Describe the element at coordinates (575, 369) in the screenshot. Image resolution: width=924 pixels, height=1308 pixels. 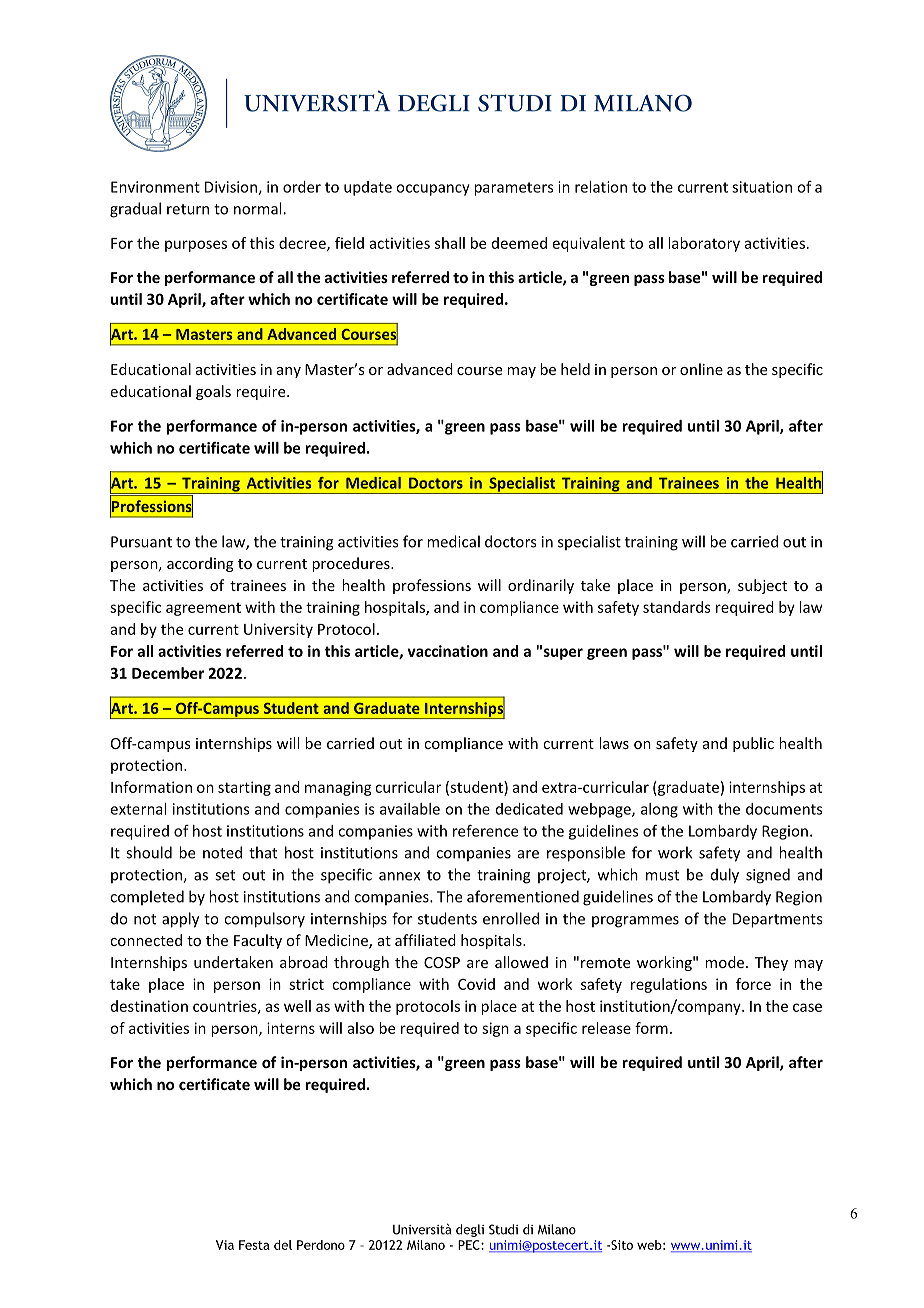
I see `held` at that location.
